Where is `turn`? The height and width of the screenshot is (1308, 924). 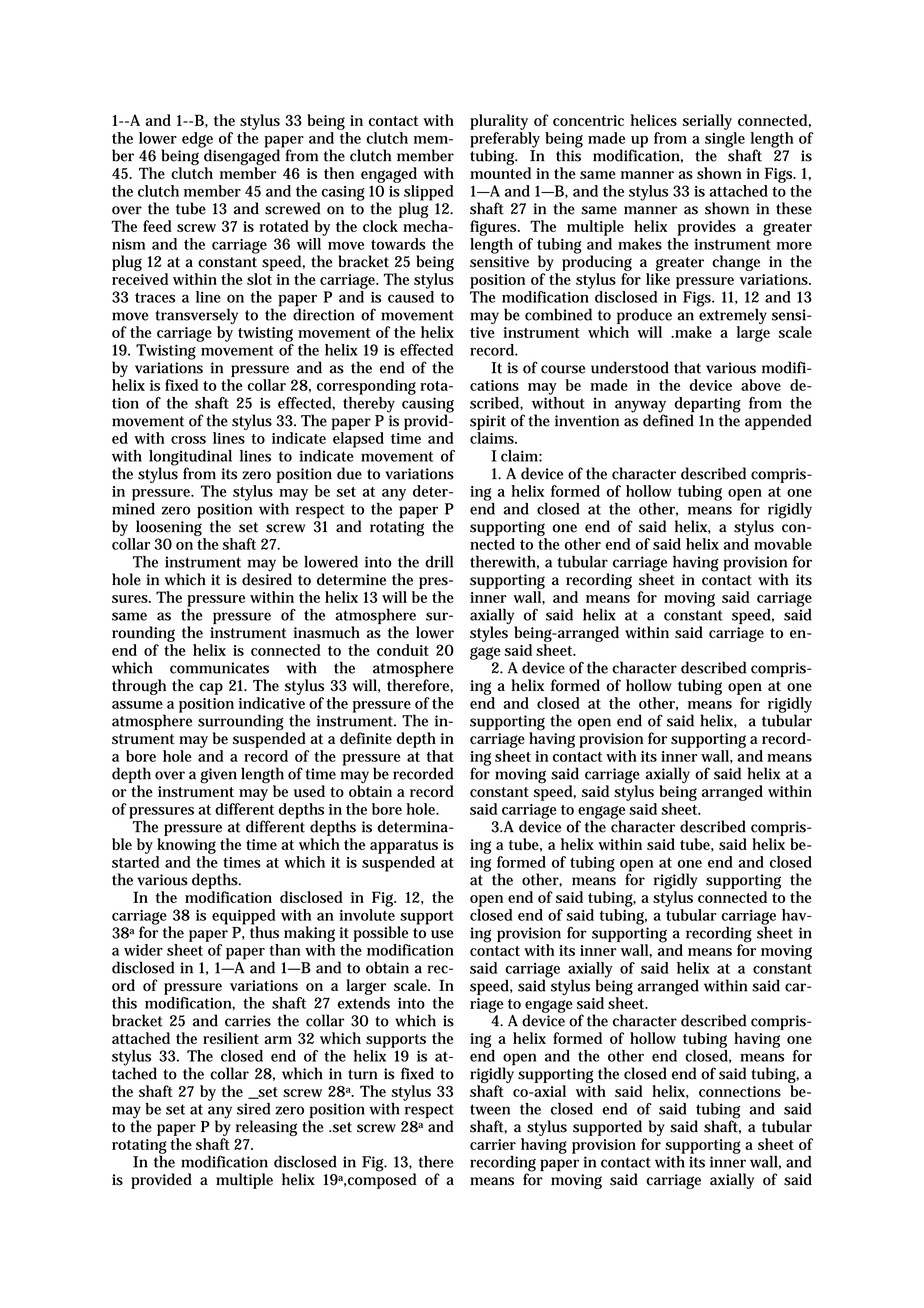 turn is located at coordinates (363, 1074).
